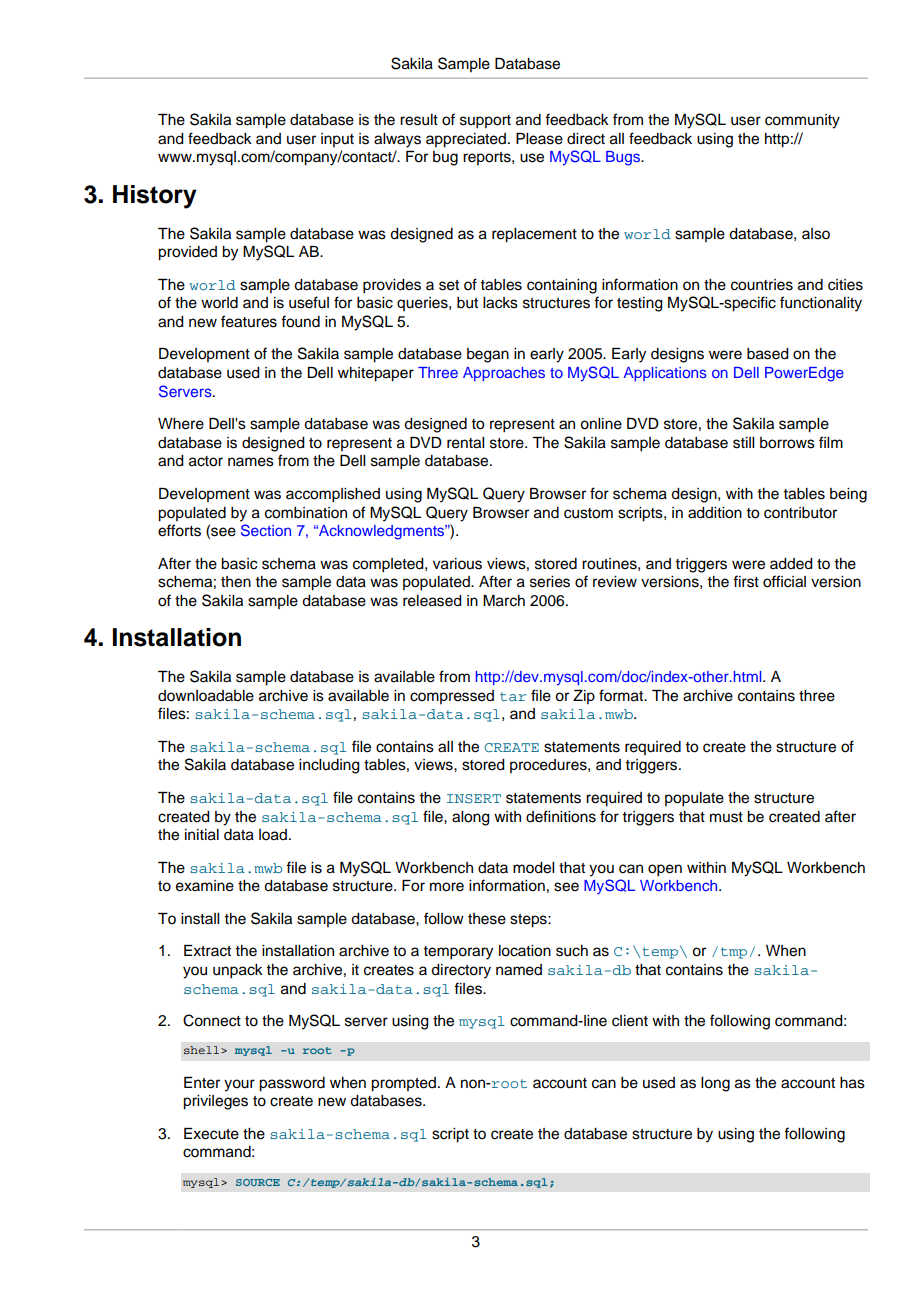 This image has height=1308, width=924. I want to click on Execute, so click(211, 1134).
